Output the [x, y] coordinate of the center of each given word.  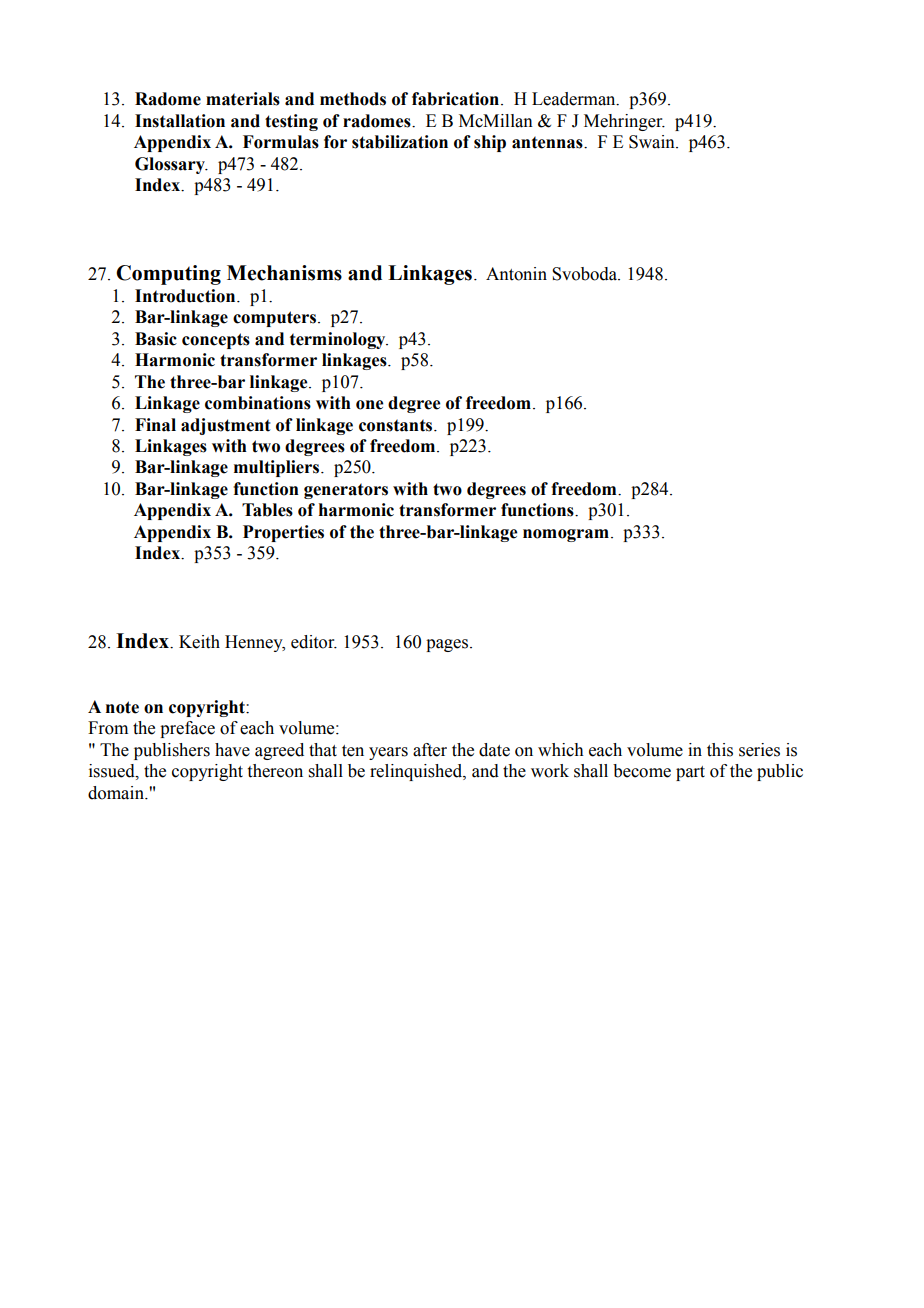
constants [397, 425]
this [720, 750]
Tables [267, 510]
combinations [258, 403]
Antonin [516, 274]
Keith [199, 642]
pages [448, 645]
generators [346, 491]
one [369, 405]
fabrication [455, 99]
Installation [180, 121]
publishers [172, 751]
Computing [168, 275]
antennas [548, 142]
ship [490, 143]
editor [314, 642]
